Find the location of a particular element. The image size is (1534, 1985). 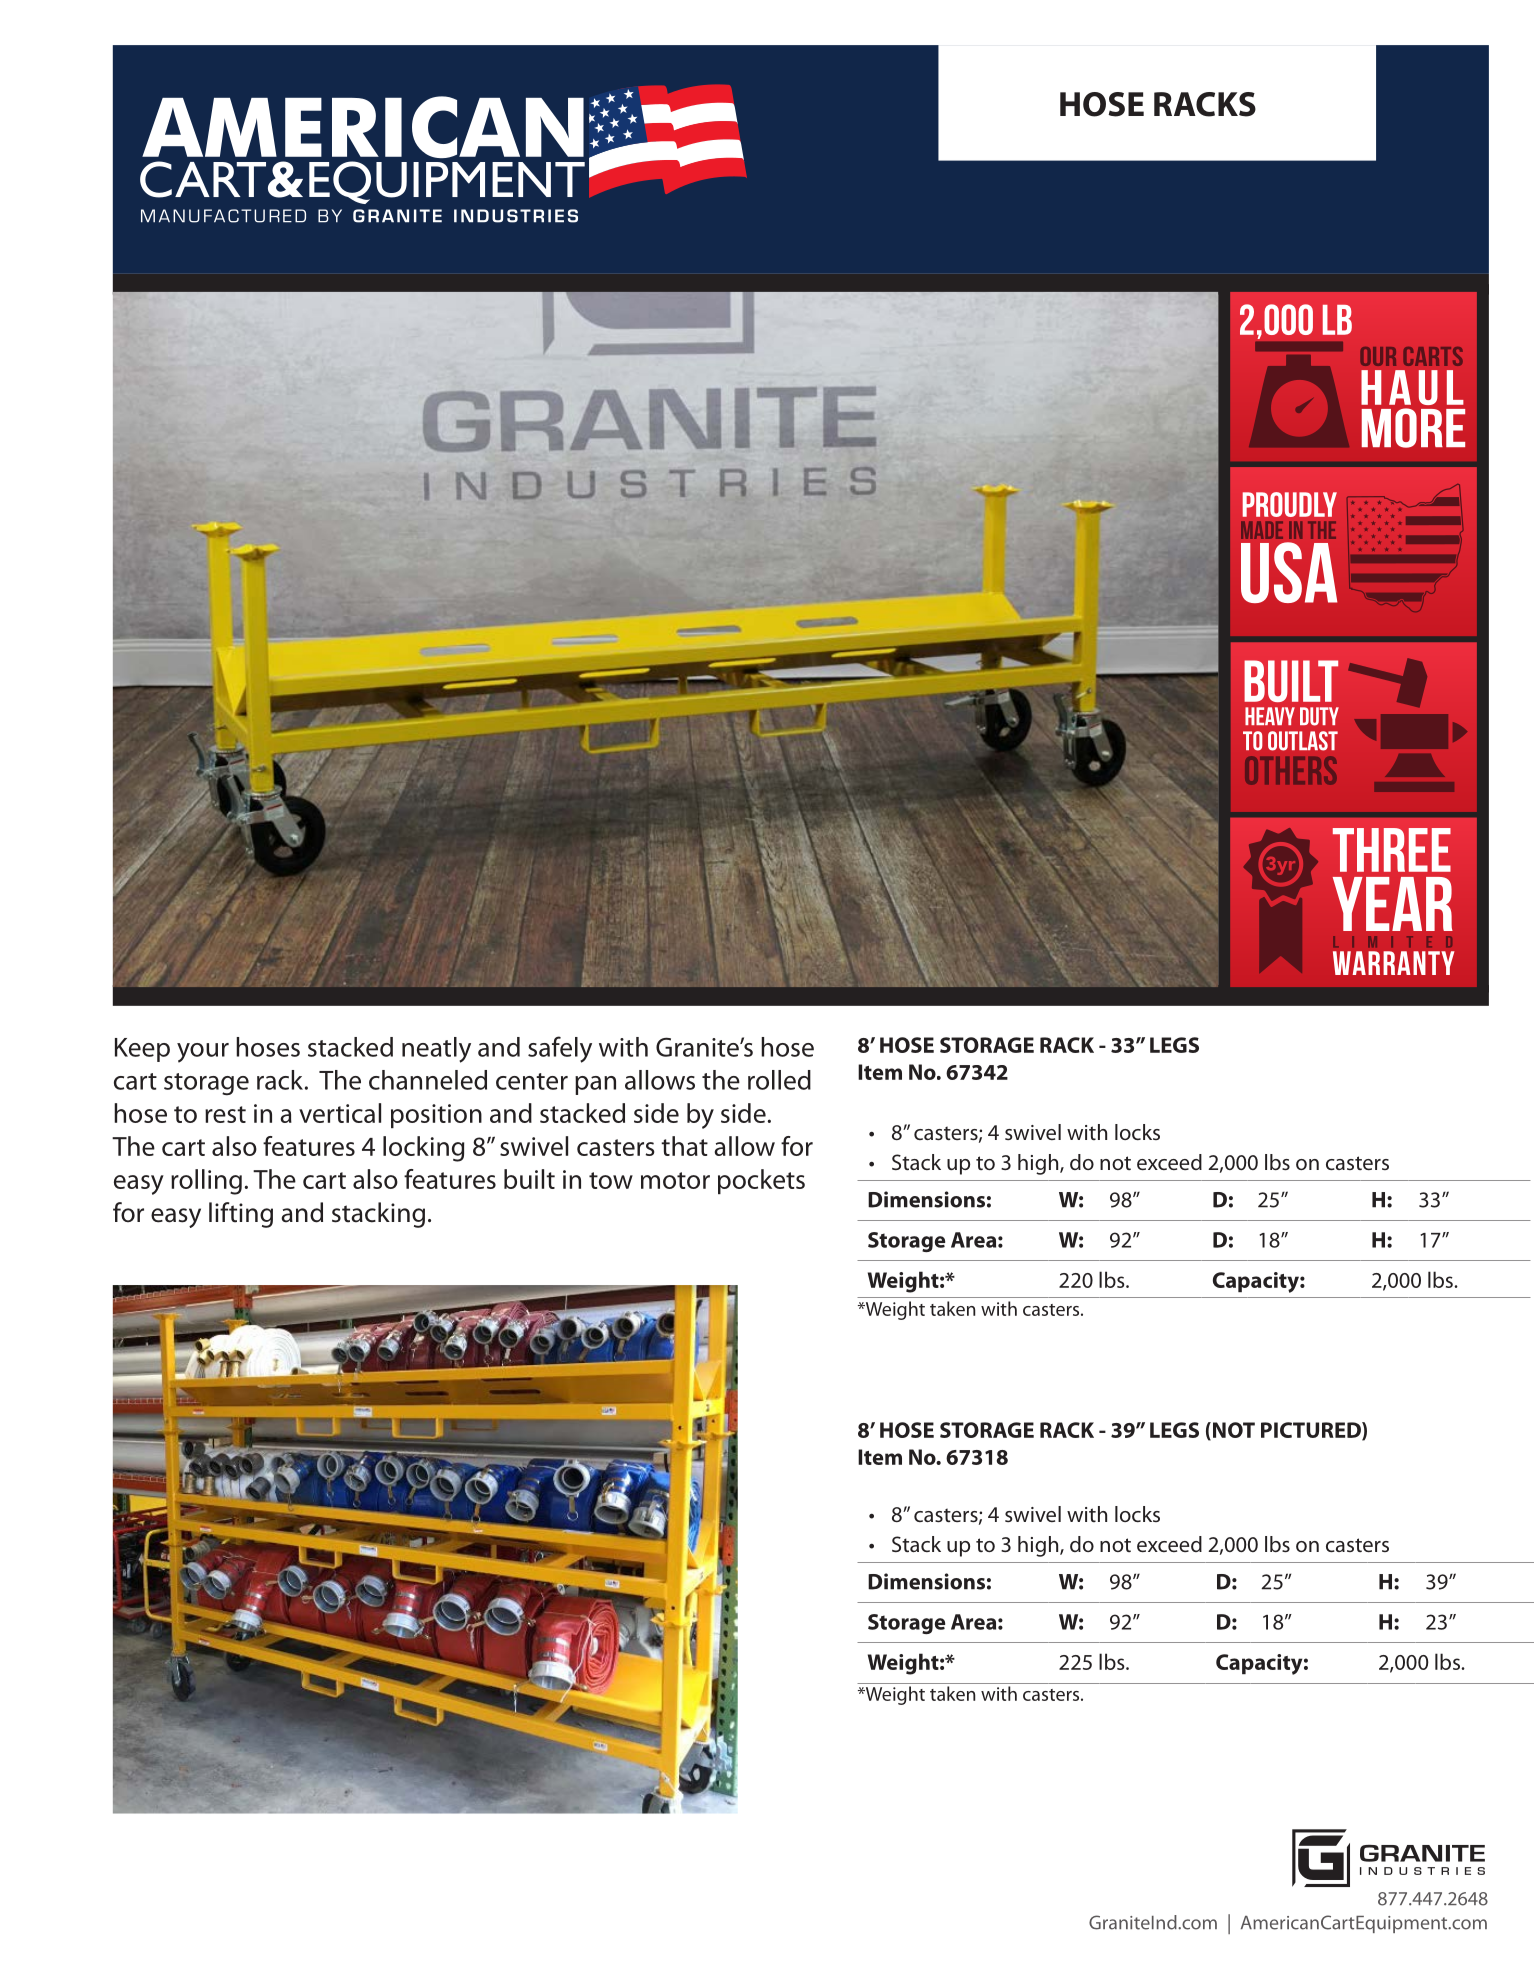

more is located at coordinates (1413, 428).
